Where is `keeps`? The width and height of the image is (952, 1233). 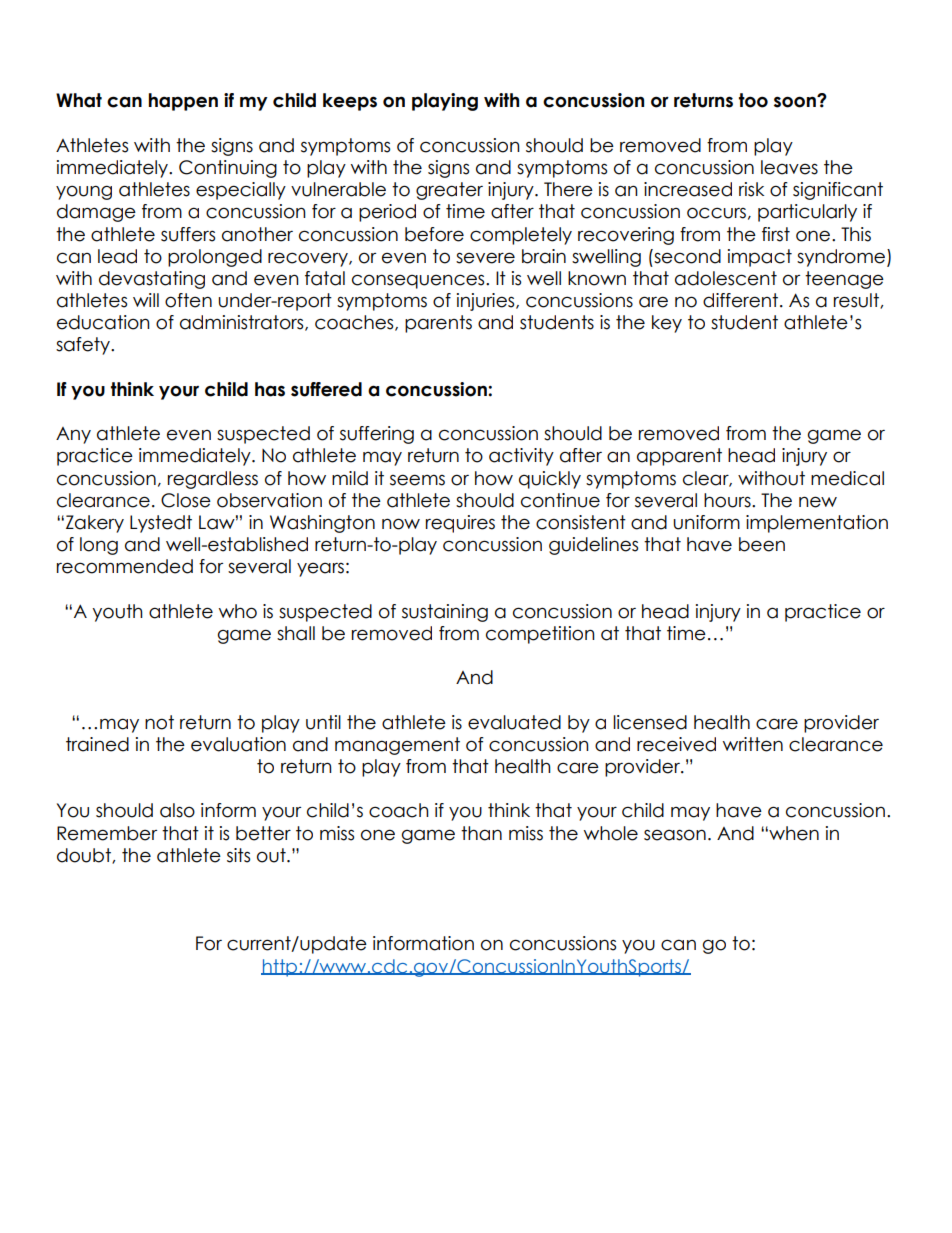
keeps is located at coordinates (350, 102).
